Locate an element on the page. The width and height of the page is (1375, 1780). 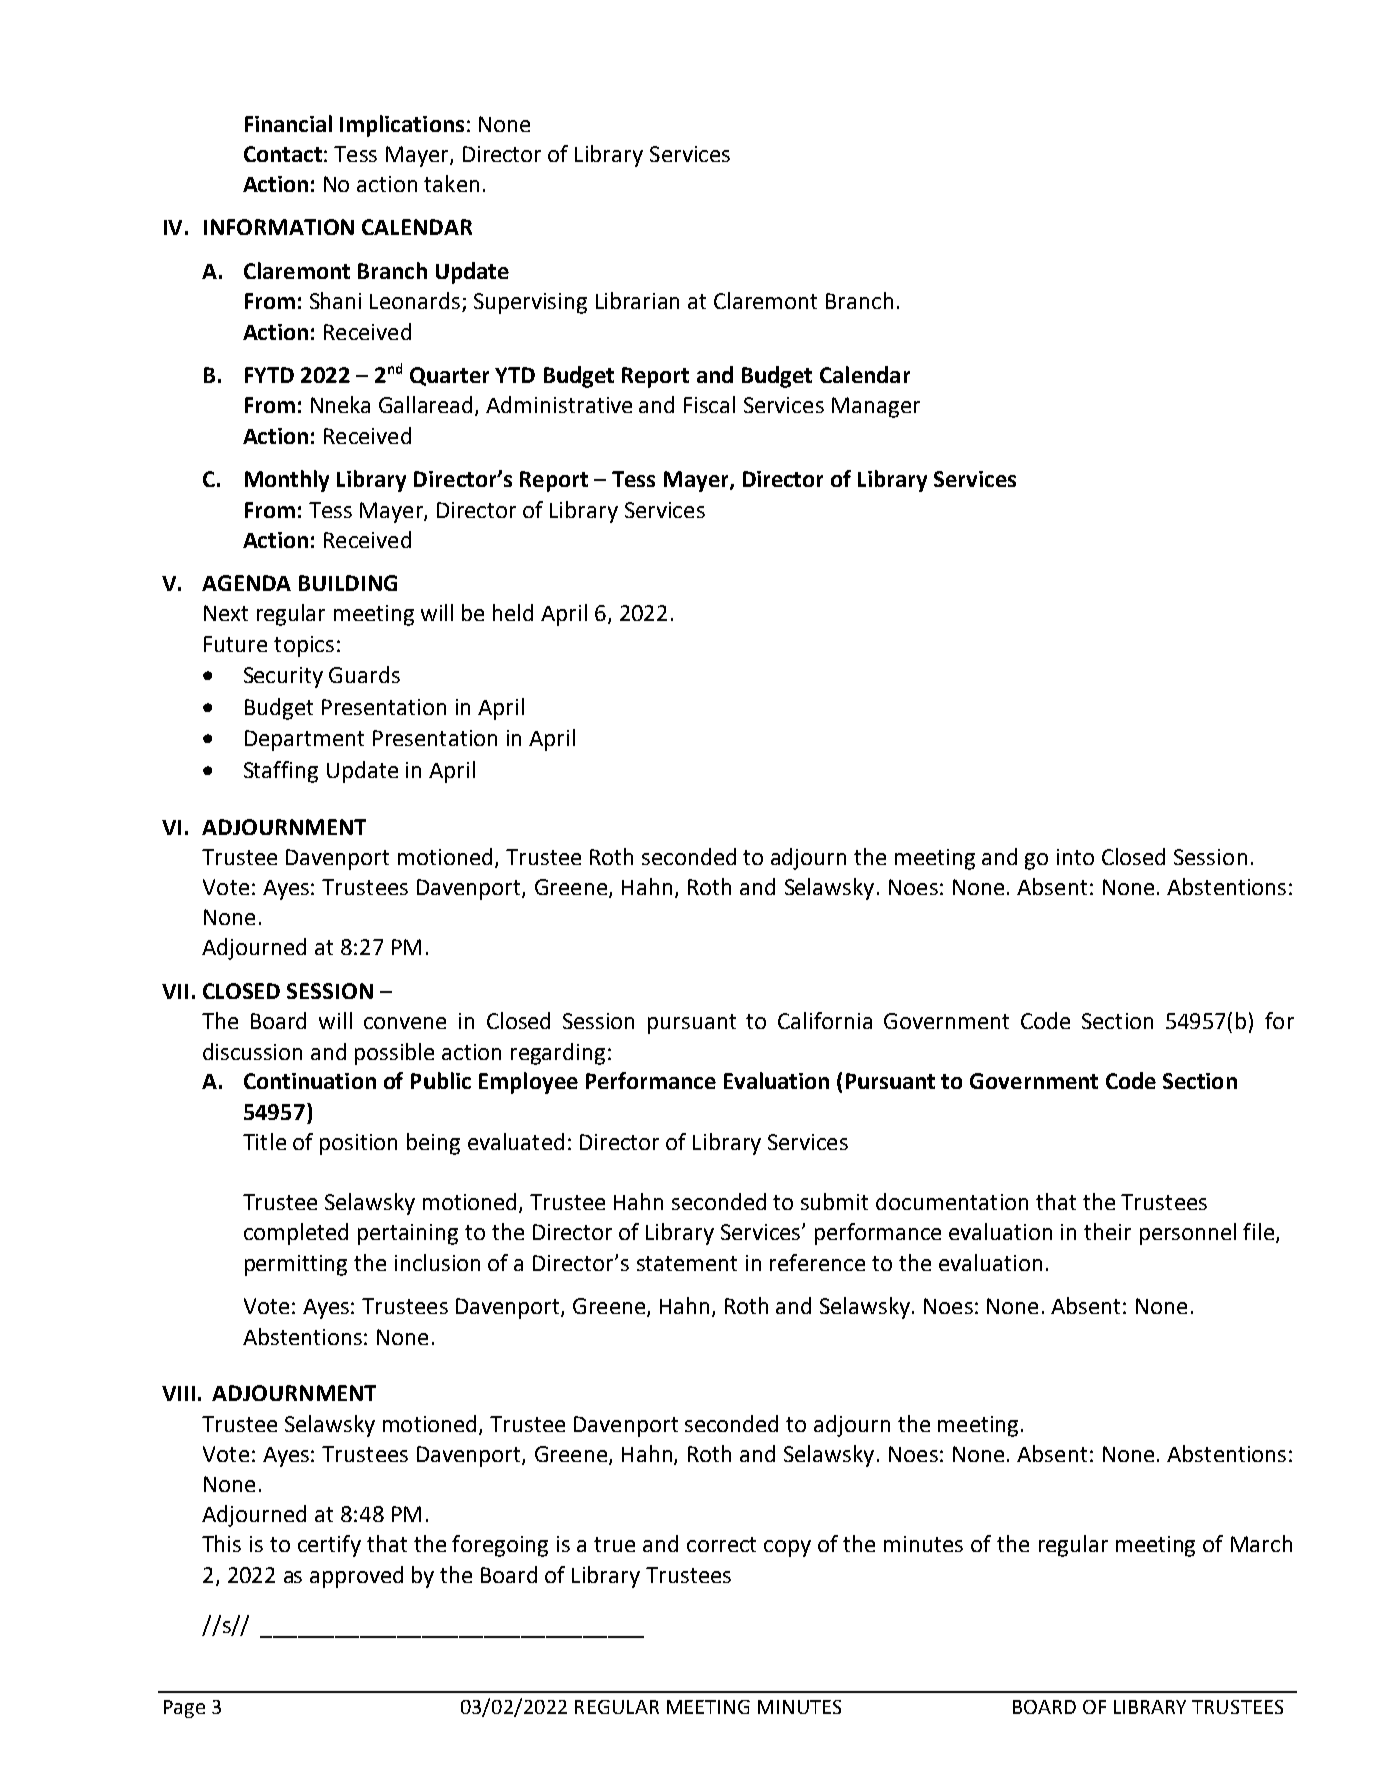
approved is located at coordinates (356, 1577).
